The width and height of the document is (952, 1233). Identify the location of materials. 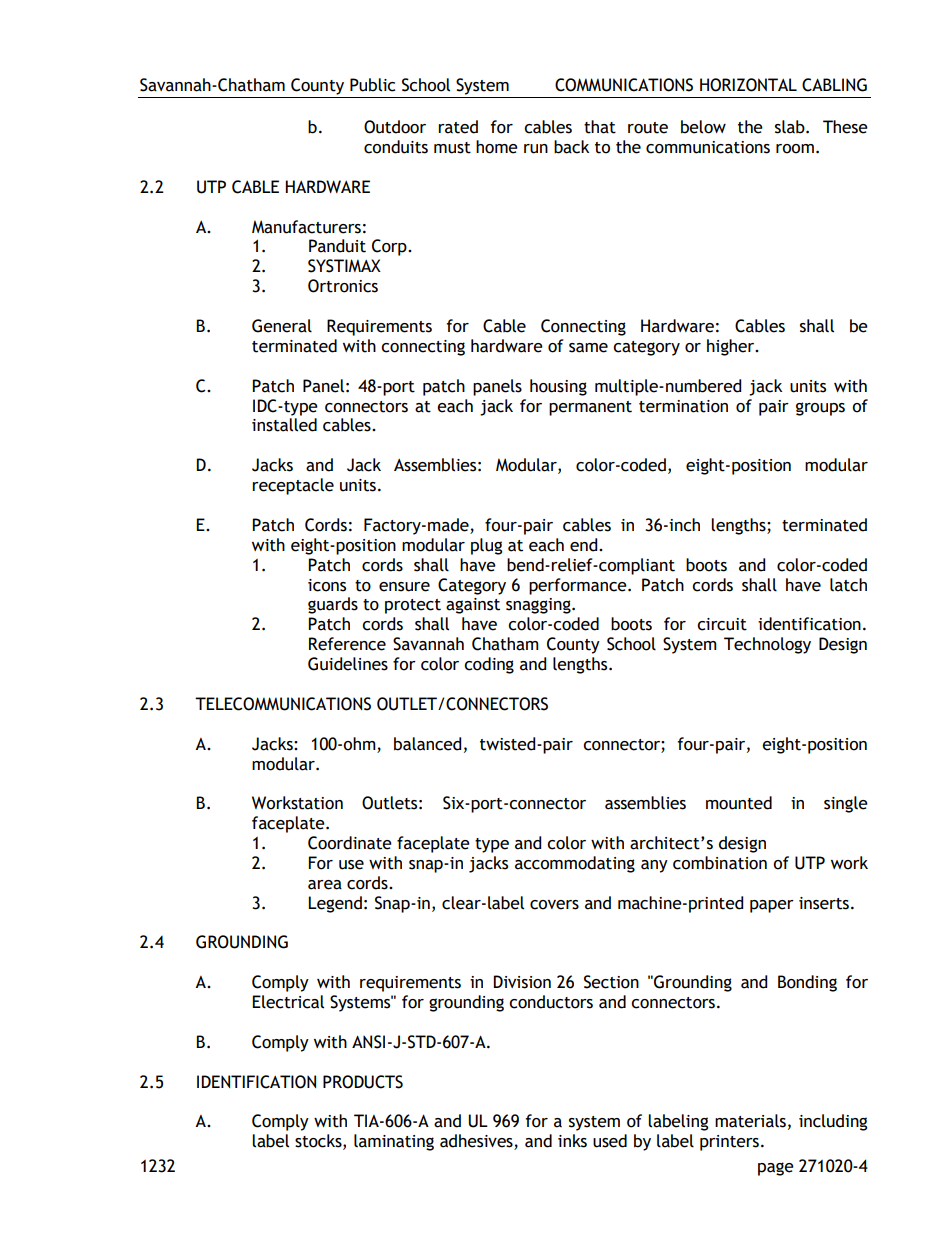
(750, 1121).
